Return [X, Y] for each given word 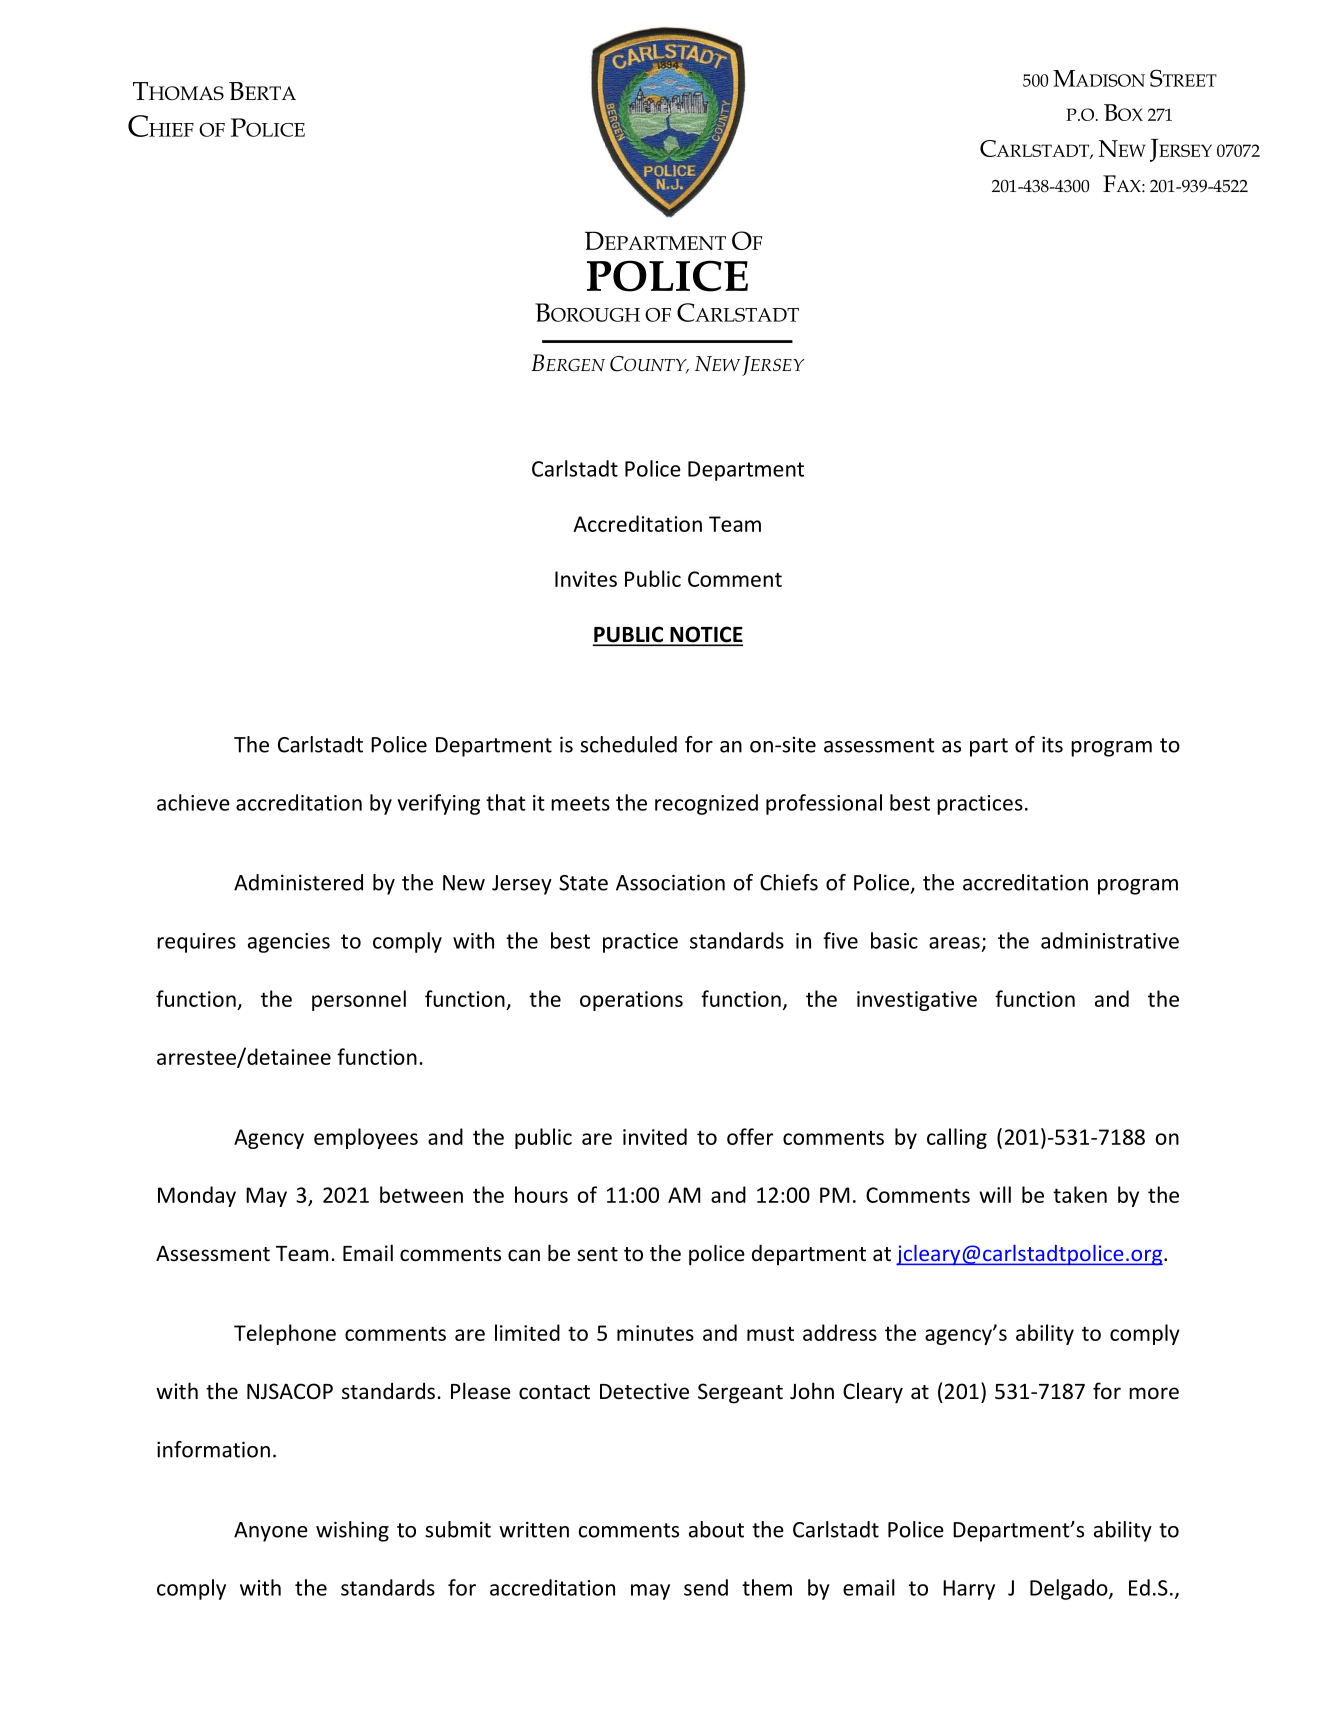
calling [957, 1138]
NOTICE [705, 635]
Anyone [271, 1532]
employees [366, 1138]
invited [655, 1136]
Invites [586, 579]
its [1052, 744]
